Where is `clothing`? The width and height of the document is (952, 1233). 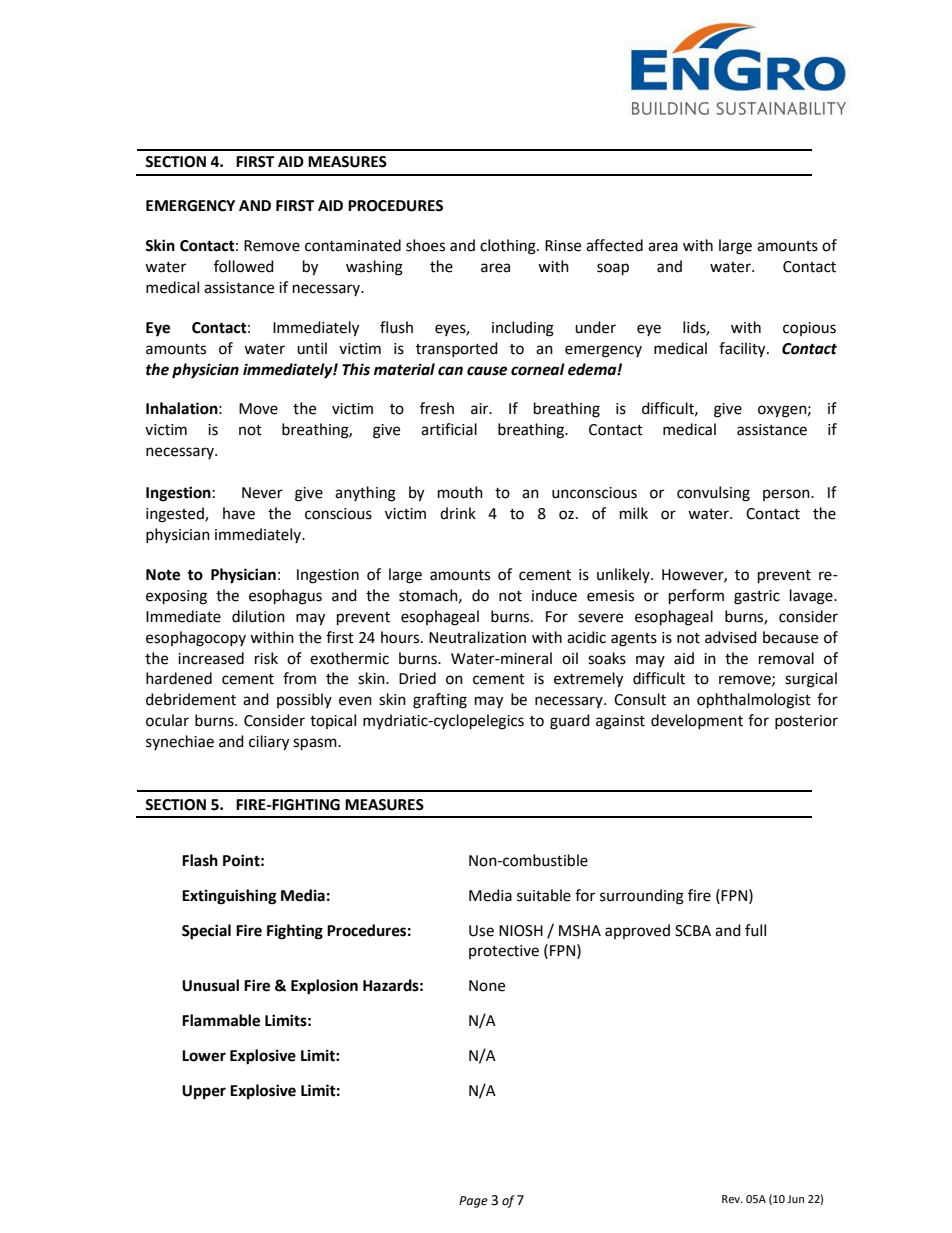 clothing is located at coordinates (509, 247).
